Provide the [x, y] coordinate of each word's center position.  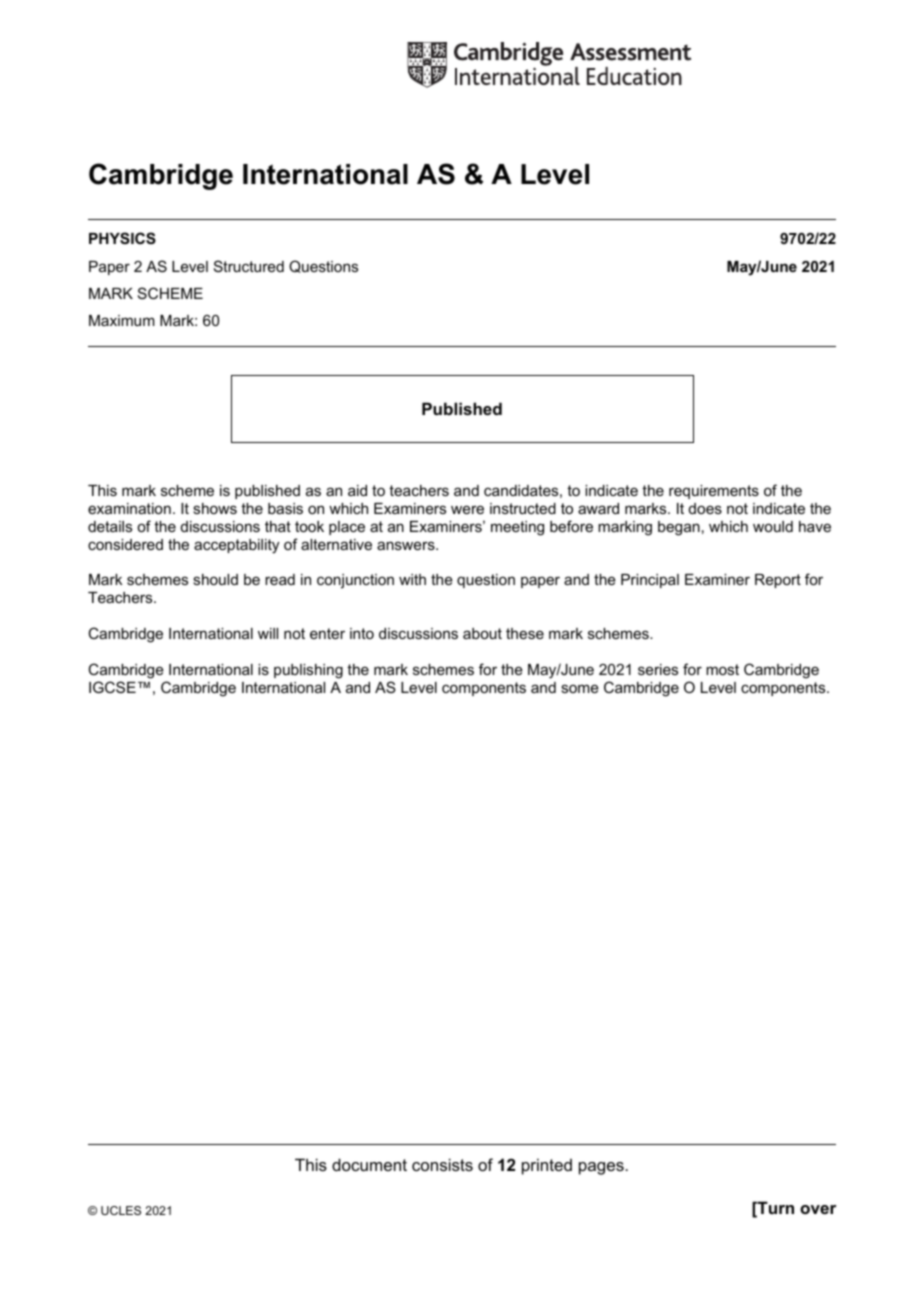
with [412, 579]
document [369, 1164]
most [722, 669]
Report [778, 581]
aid [357, 490]
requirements [714, 492]
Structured [249, 266]
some [580, 688]
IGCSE [112, 687]
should [215, 579]
